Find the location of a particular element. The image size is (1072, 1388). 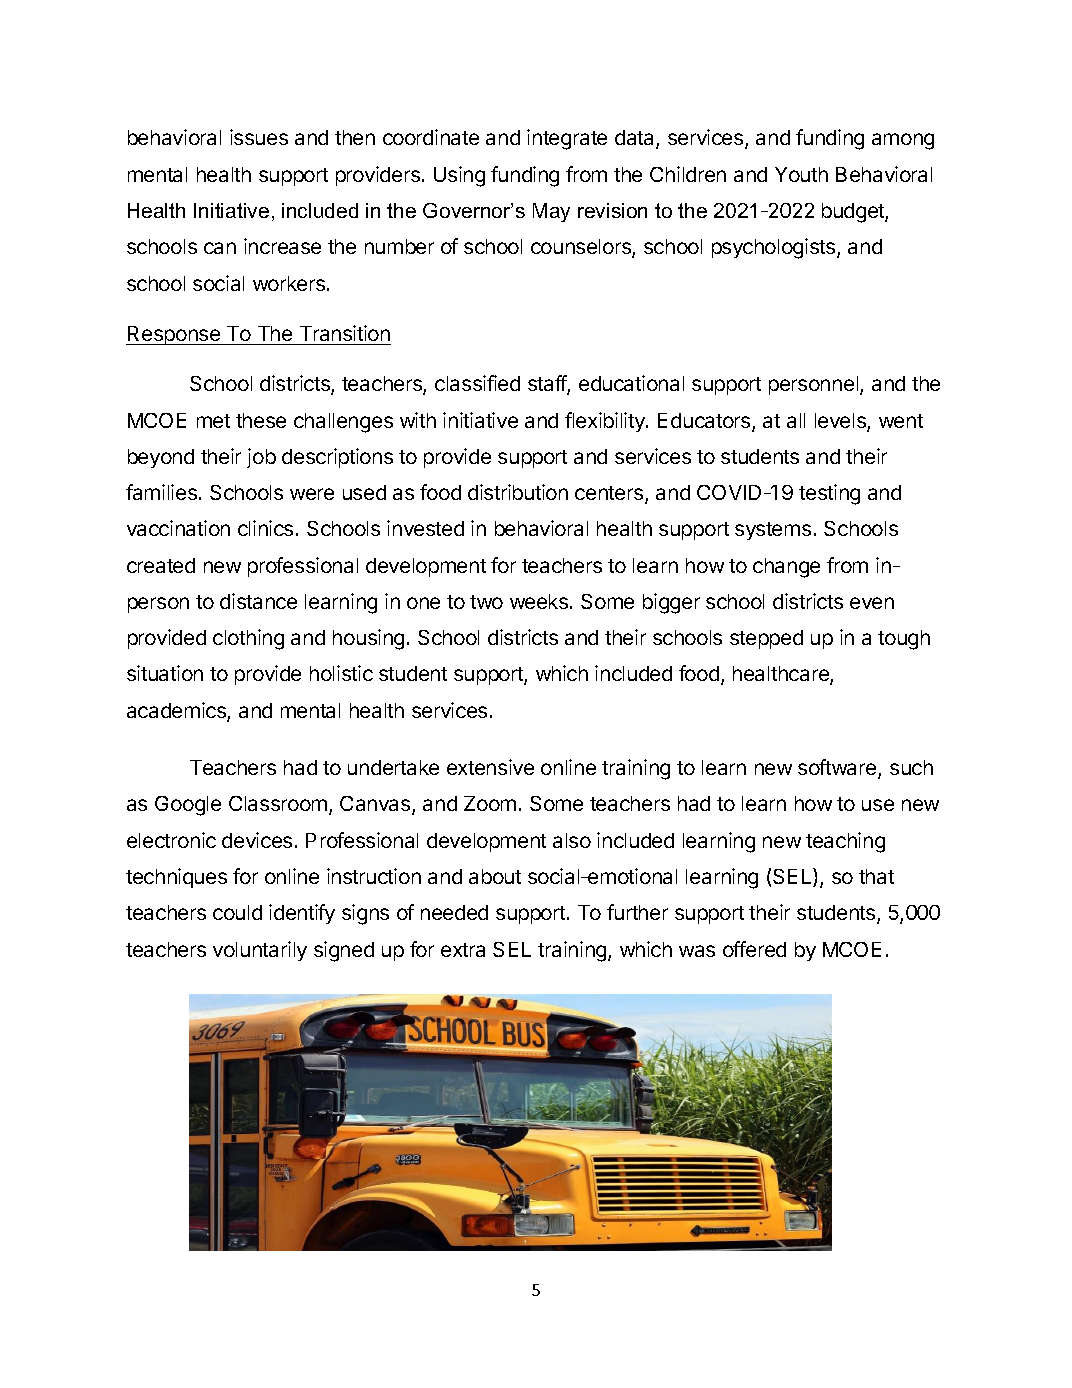

could is located at coordinates (237, 912).
